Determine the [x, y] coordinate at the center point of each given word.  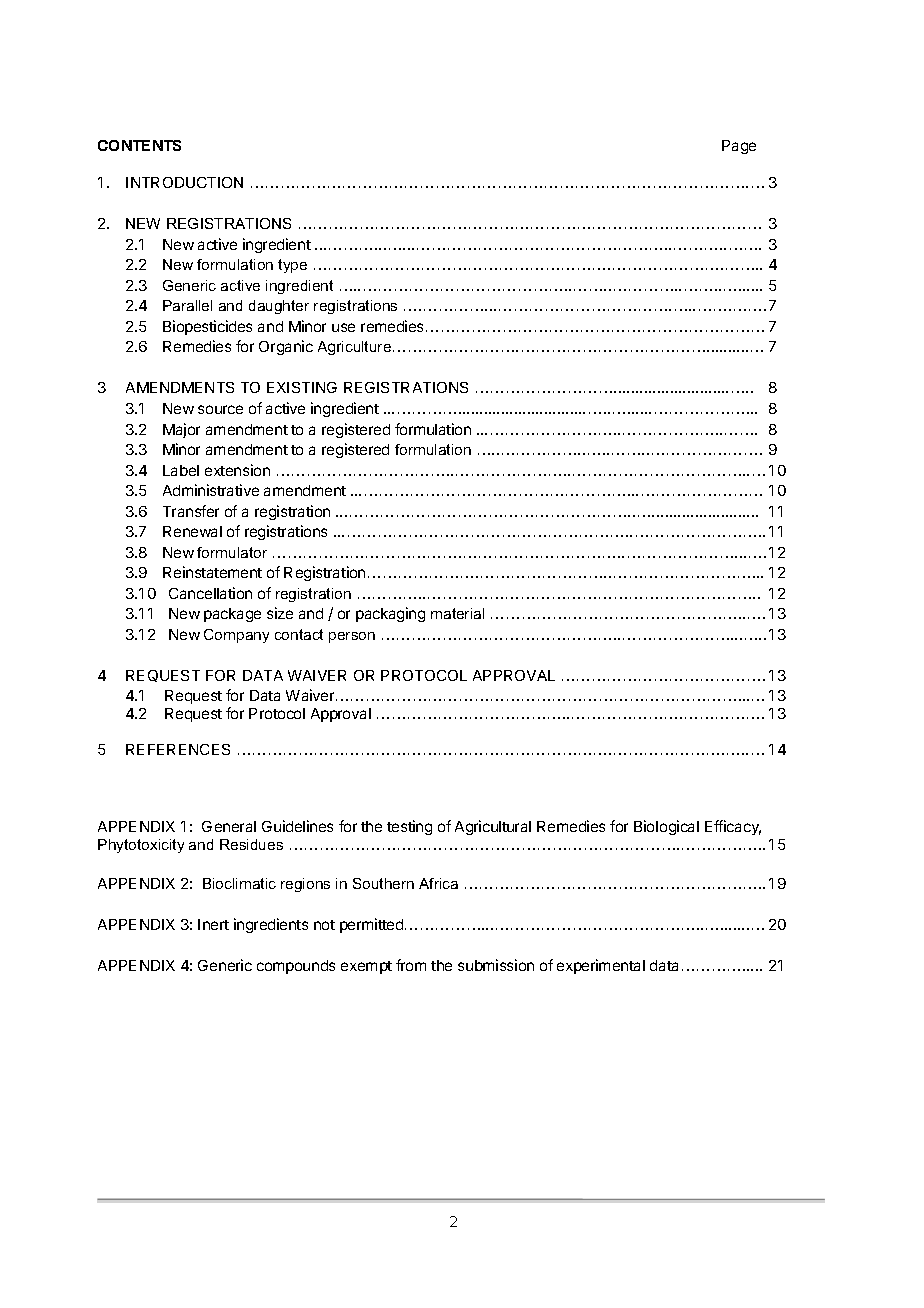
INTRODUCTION [184, 182]
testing [409, 827]
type [292, 266]
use [343, 327]
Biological [666, 827]
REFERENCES [178, 749]
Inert [213, 924]
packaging [390, 614]
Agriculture [356, 348]
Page [739, 147]
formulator [232, 552]
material [457, 613]
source [220, 409]
